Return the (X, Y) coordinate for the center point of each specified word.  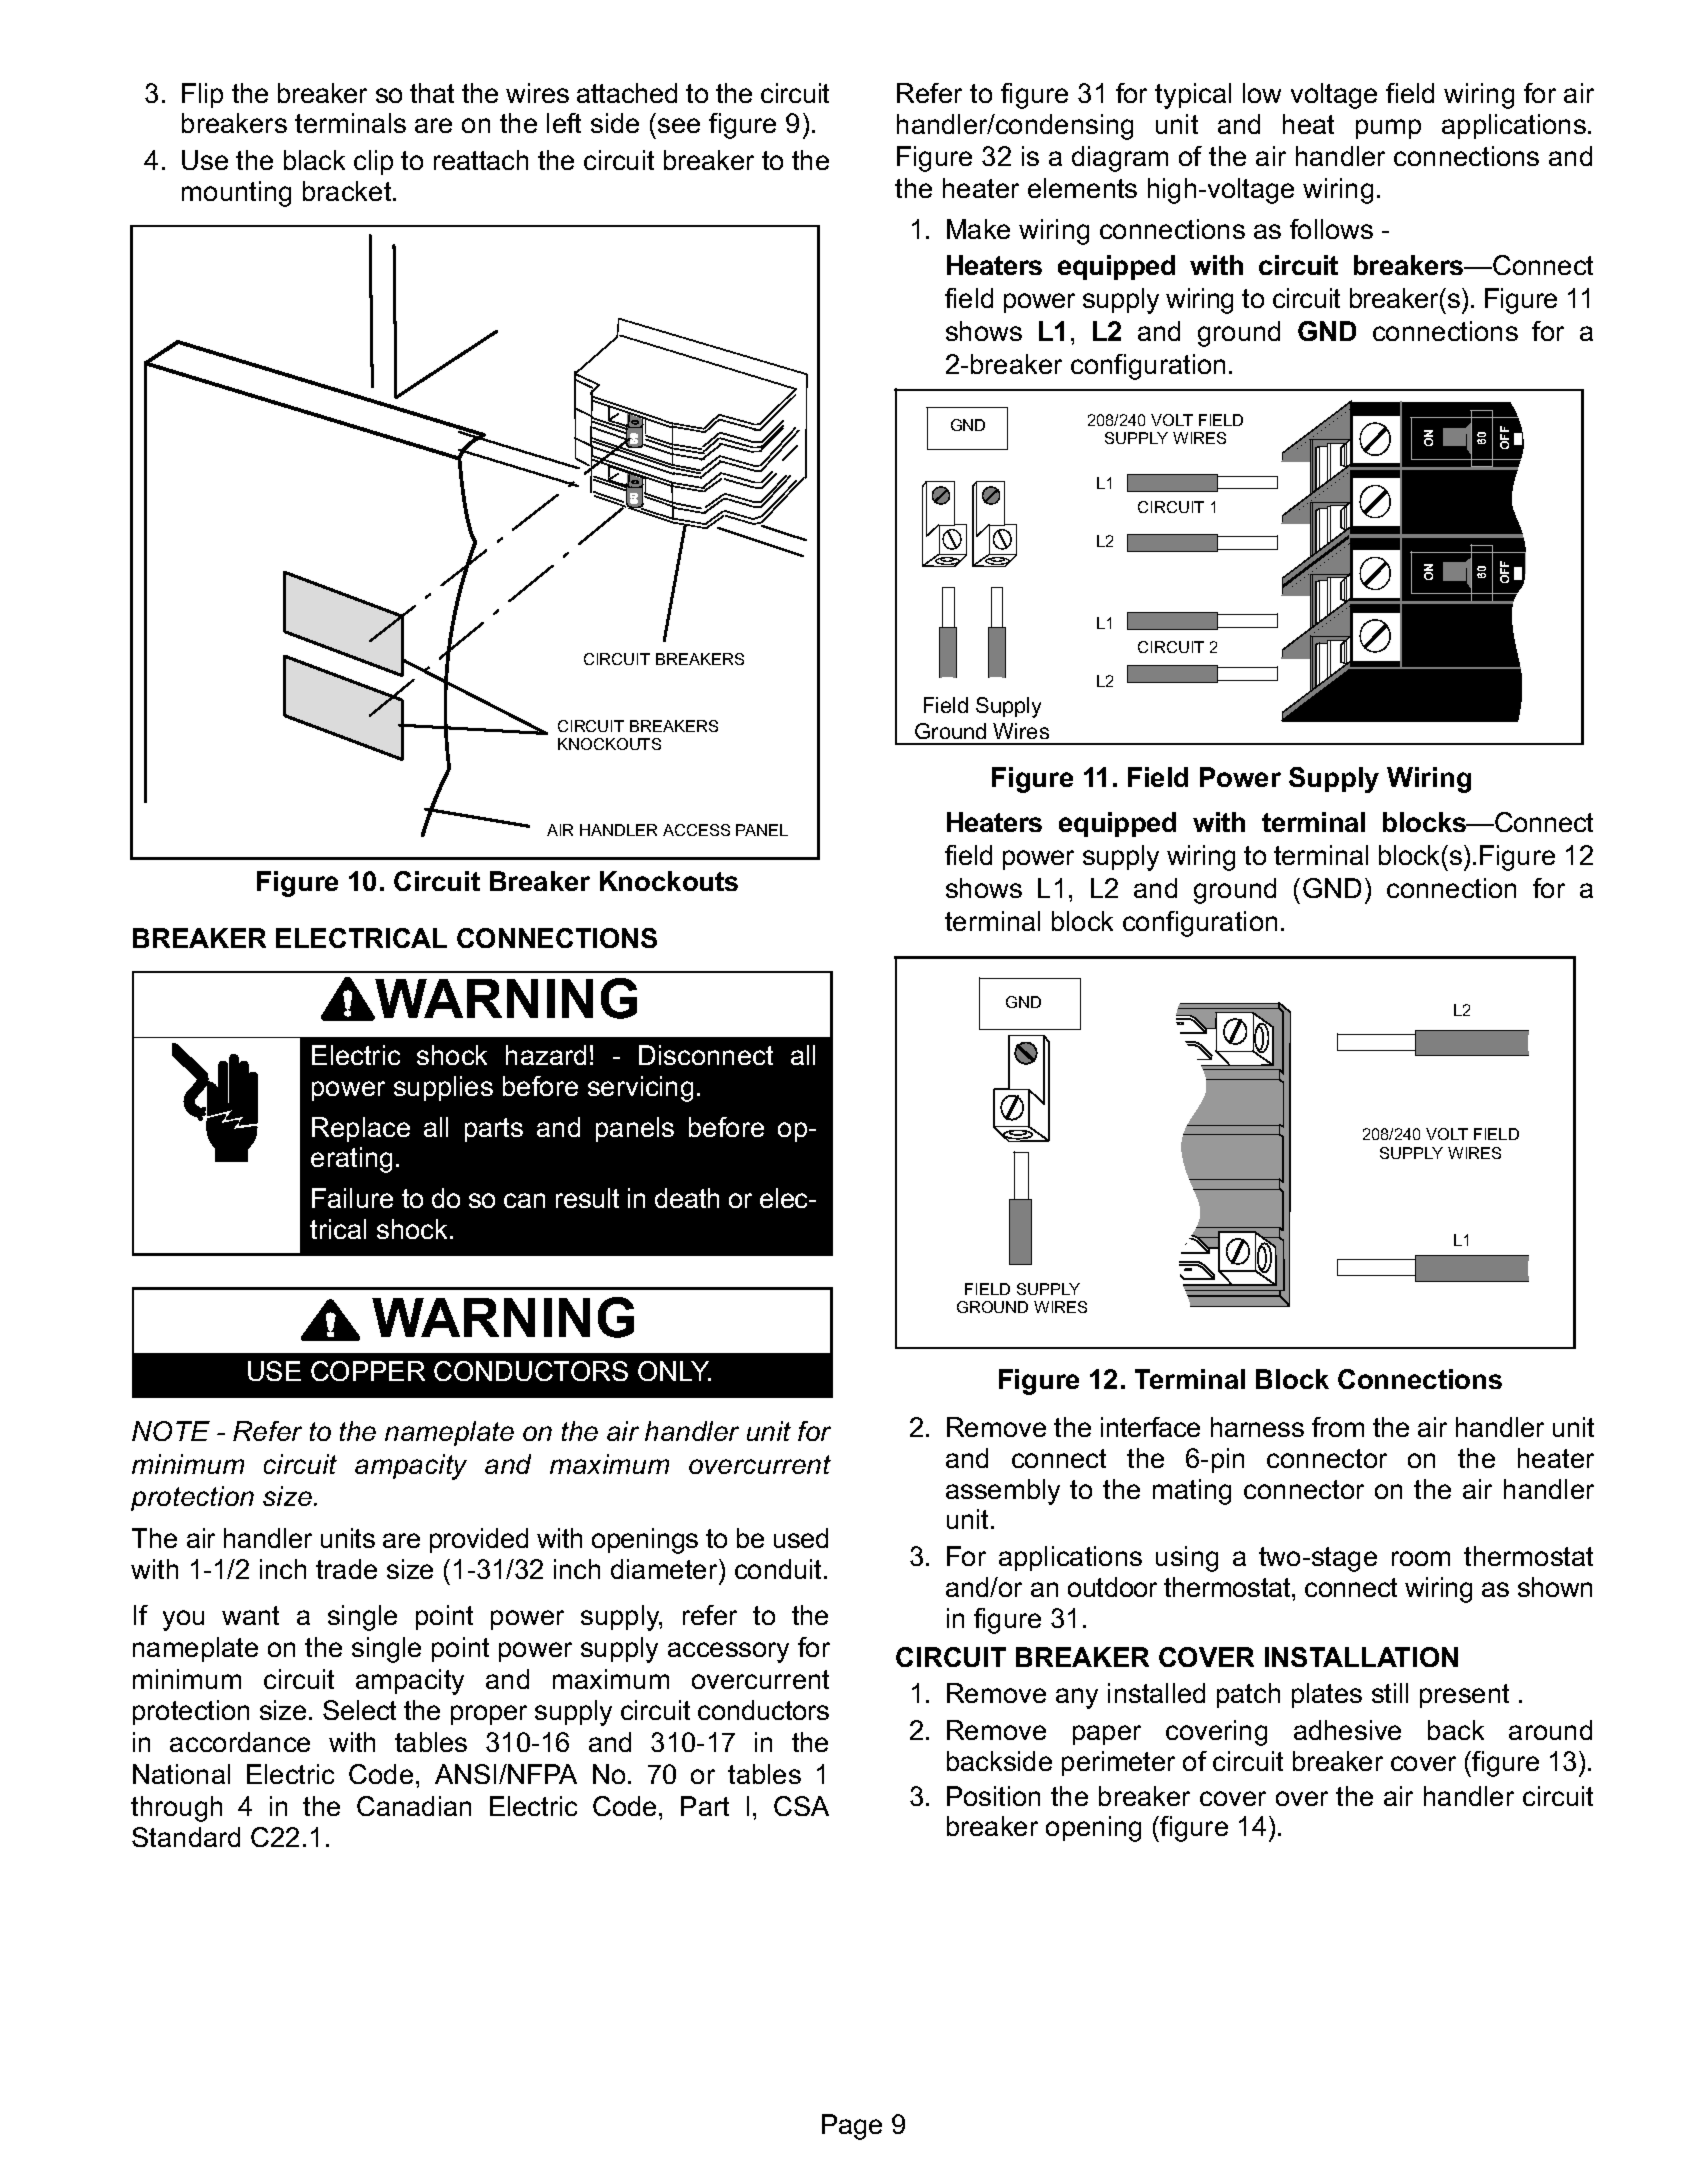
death (687, 1198)
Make (978, 229)
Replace (361, 1129)
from (1338, 1427)
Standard (186, 1837)
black (314, 160)
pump (1388, 129)
